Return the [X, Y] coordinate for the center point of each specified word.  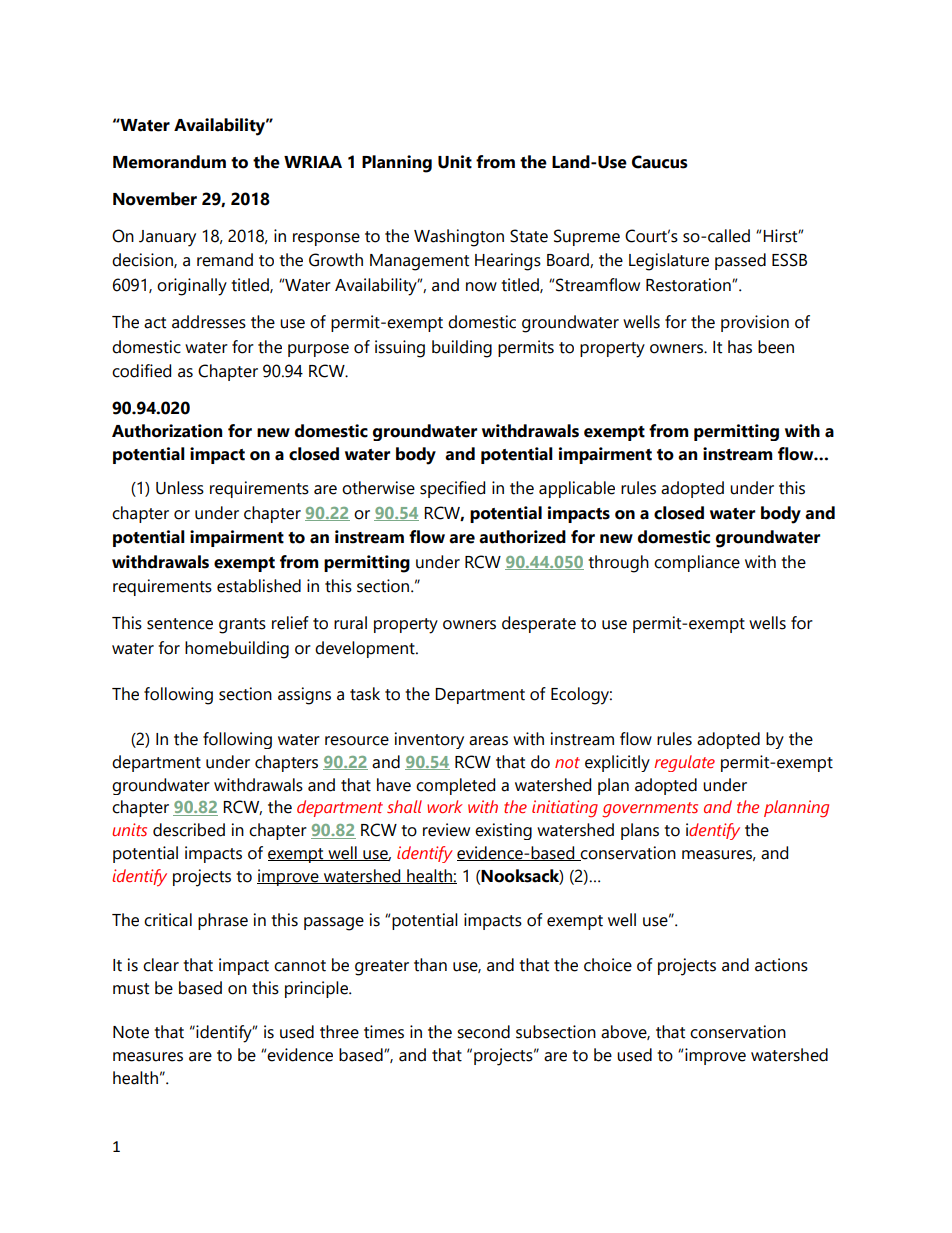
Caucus [660, 162]
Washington [459, 238]
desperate [539, 624]
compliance [697, 563]
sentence [180, 624]
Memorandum [169, 162]
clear [161, 965]
